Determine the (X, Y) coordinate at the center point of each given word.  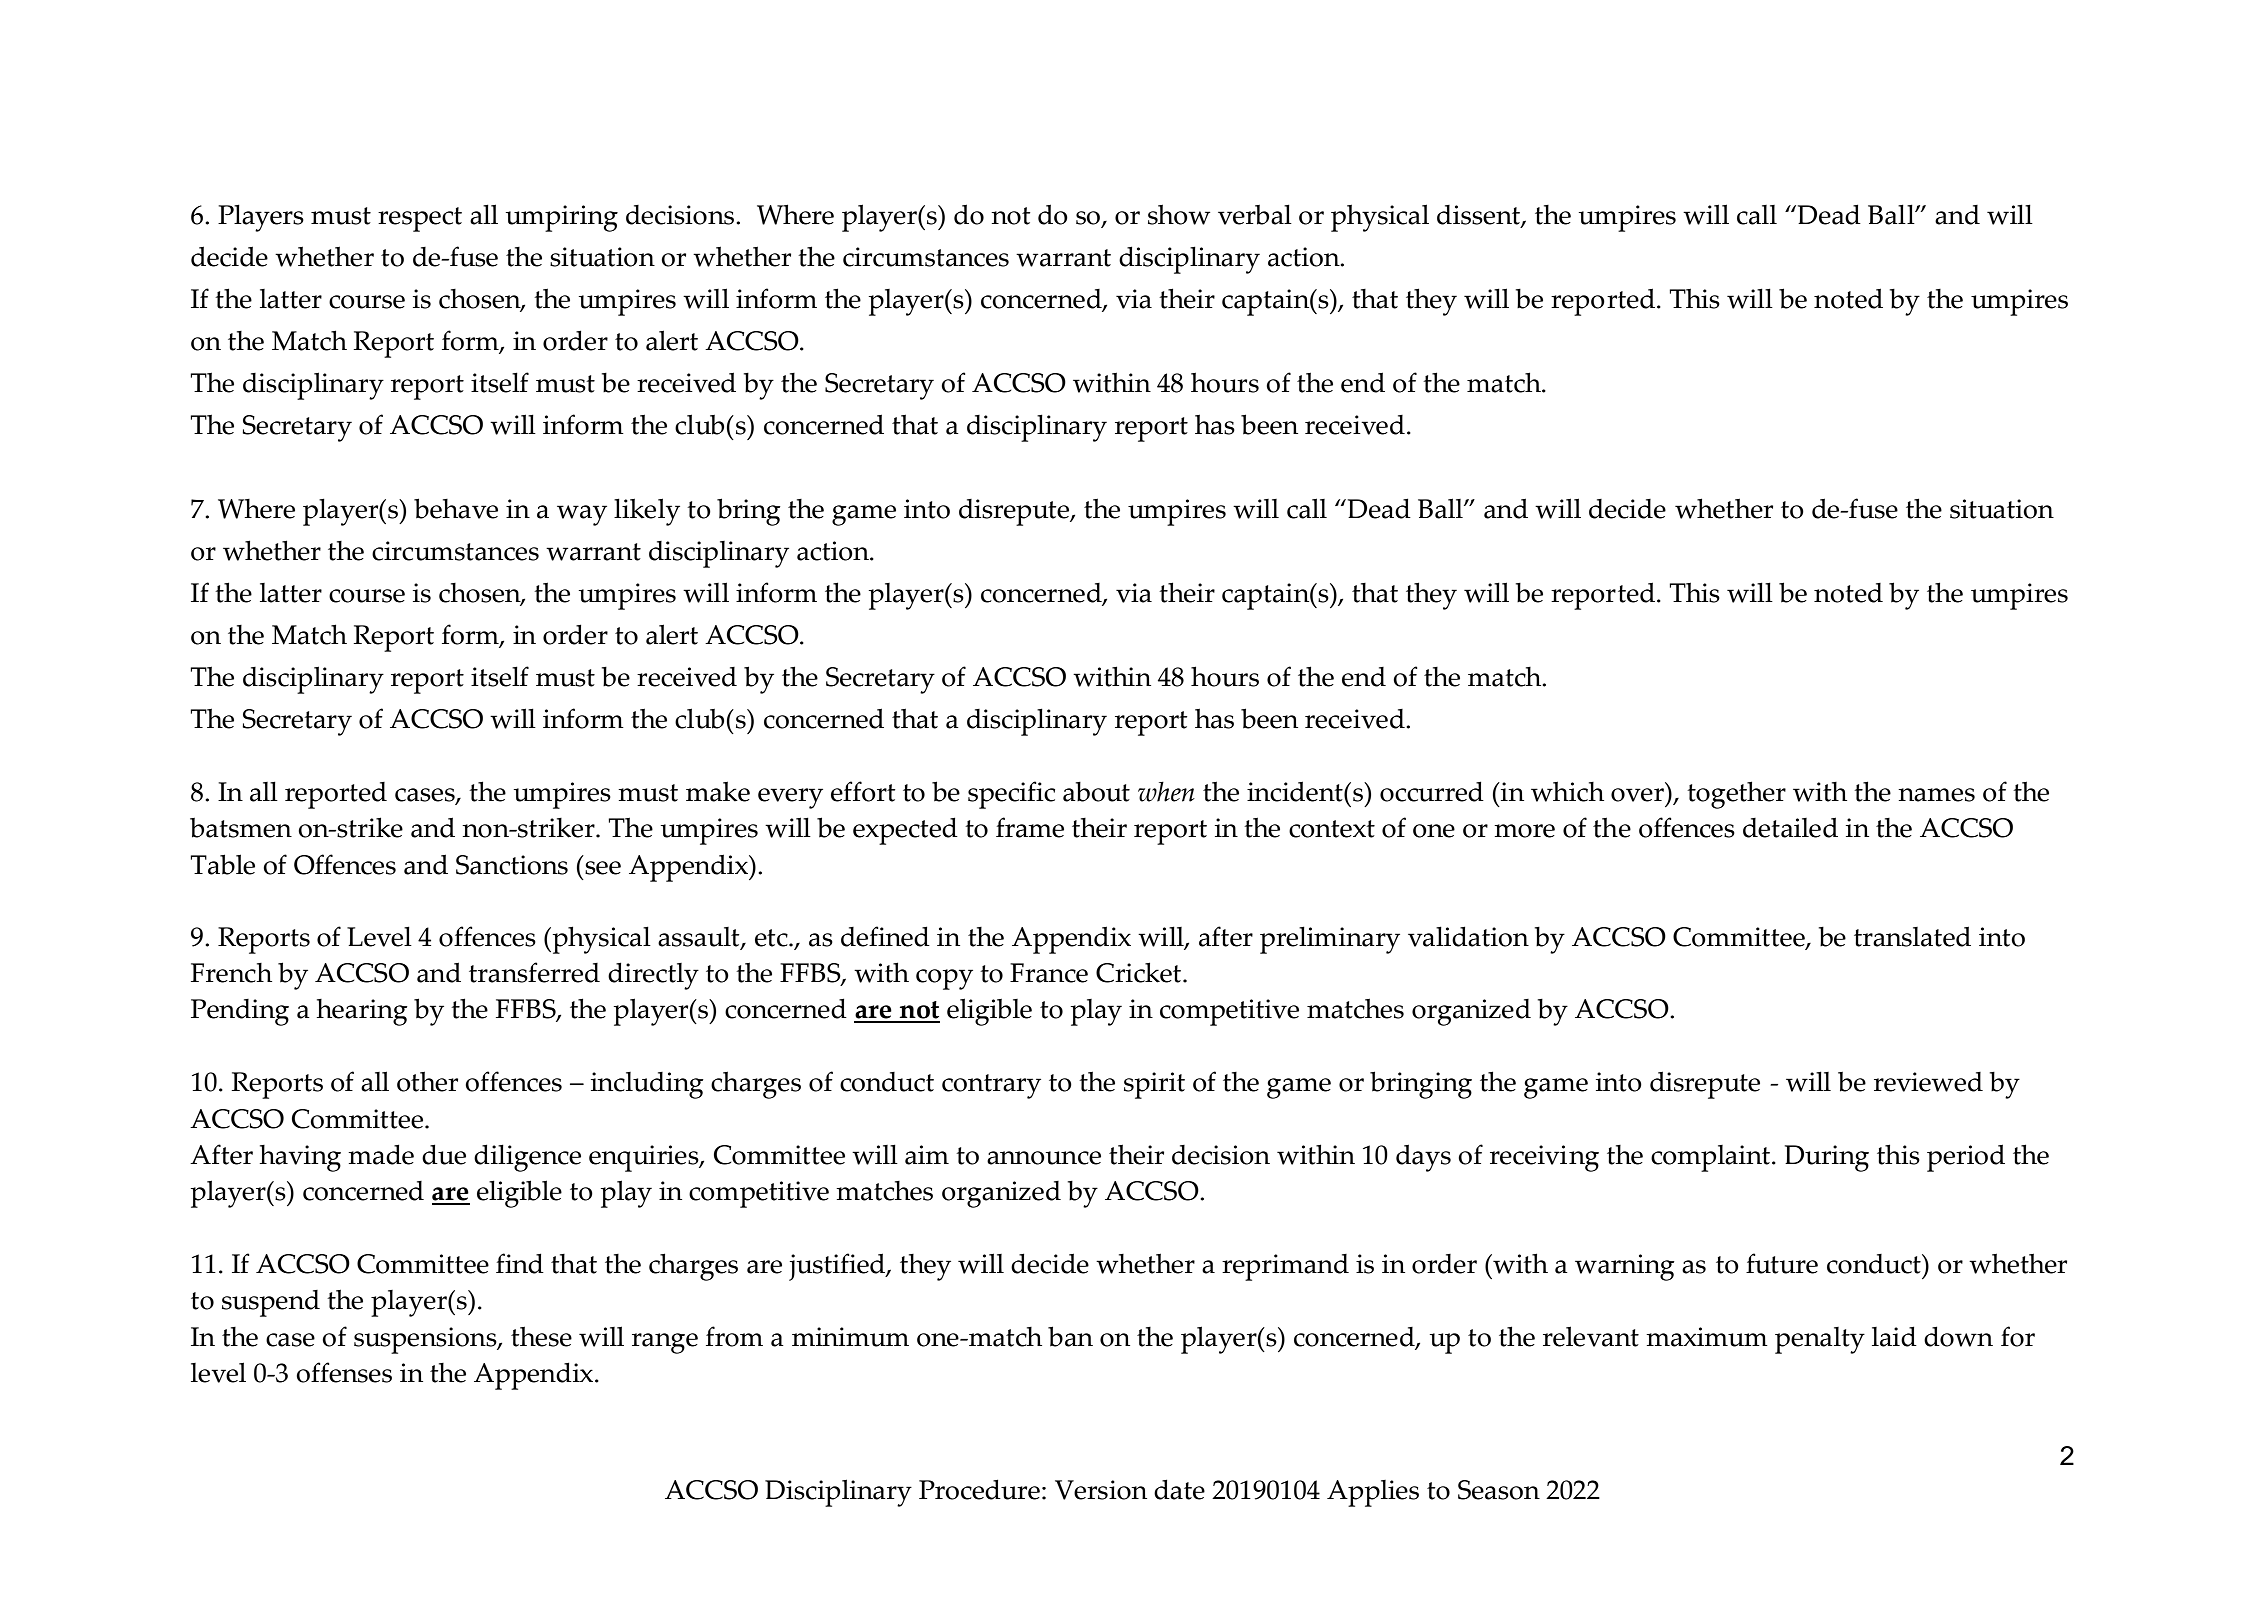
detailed (1790, 827)
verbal (1255, 214)
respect (420, 219)
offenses (344, 1372)
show (1179, 214)
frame (1030, 827)
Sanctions (512, 865)
